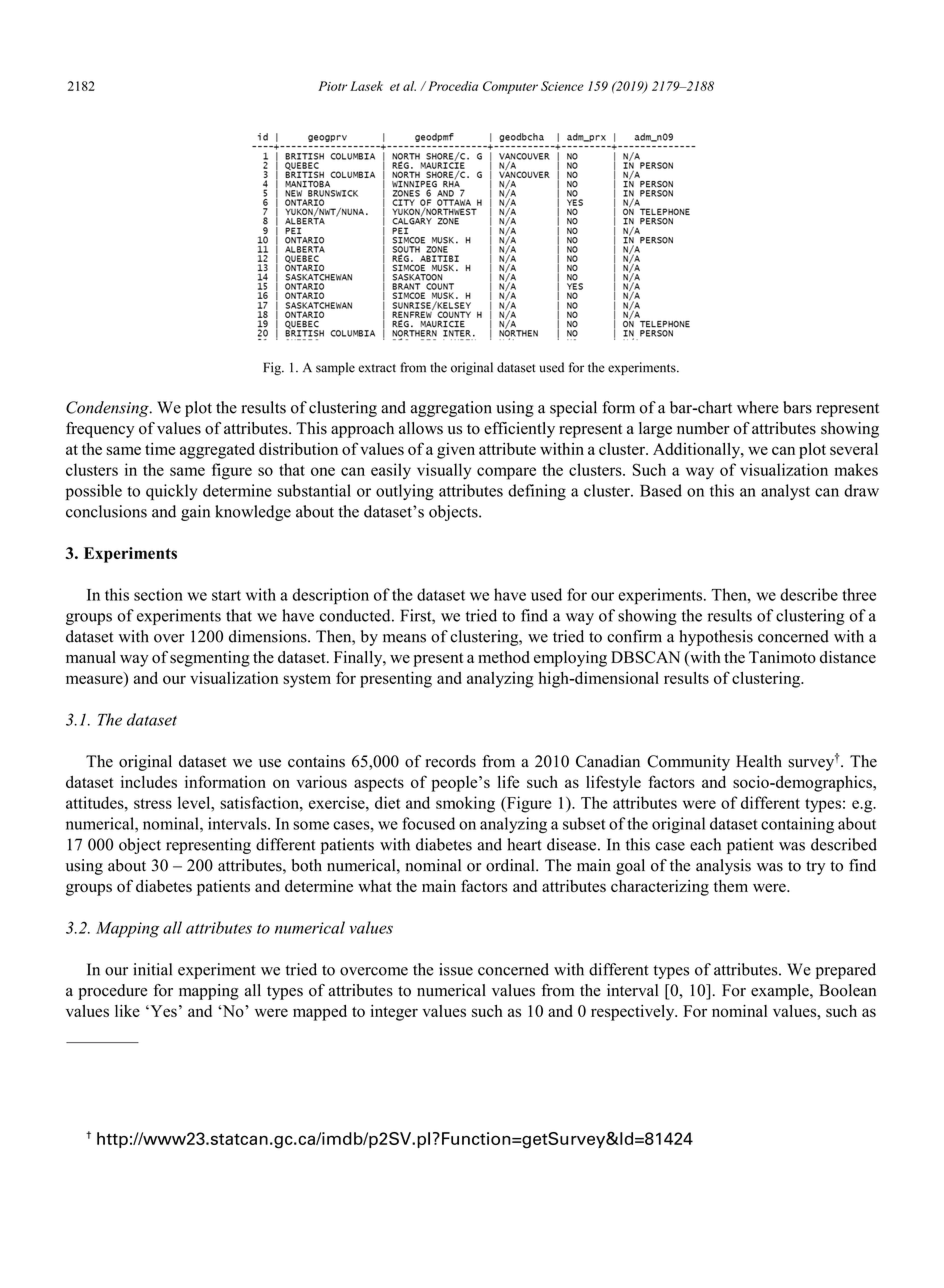 Image resolution: width=944 pixels, height=1288 pixels. Describe the element at coordinates (785, 492) in the image. I see `analyst` at that location.
